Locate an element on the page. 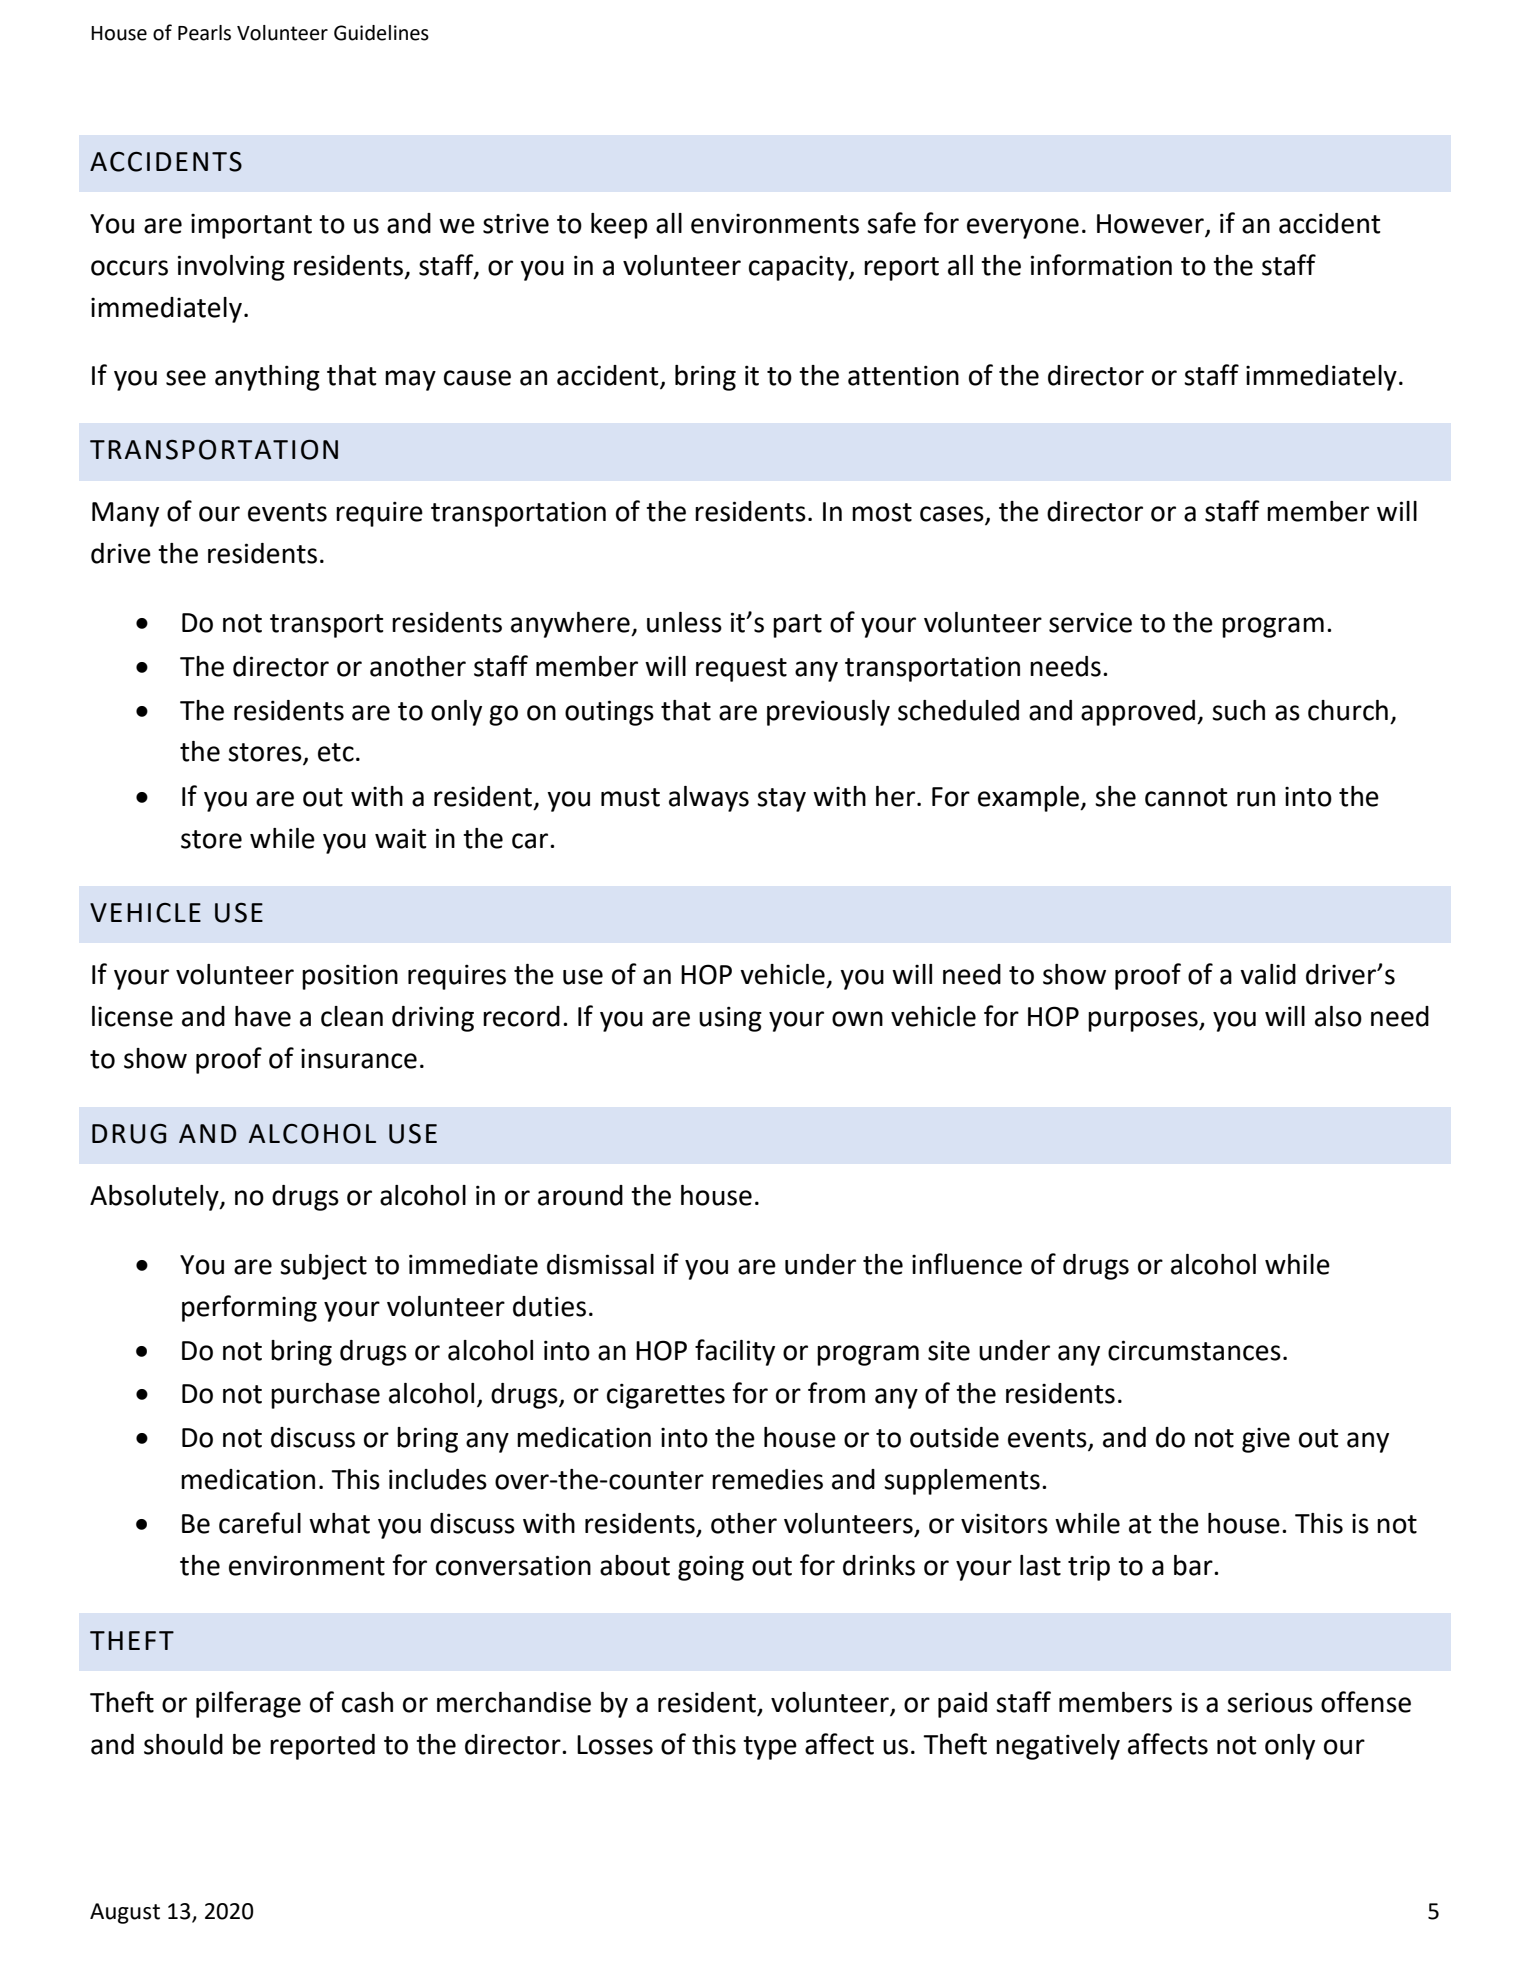 The width and height of the image is (1530, 1980). valid is located at coordinates (1268, 974).
